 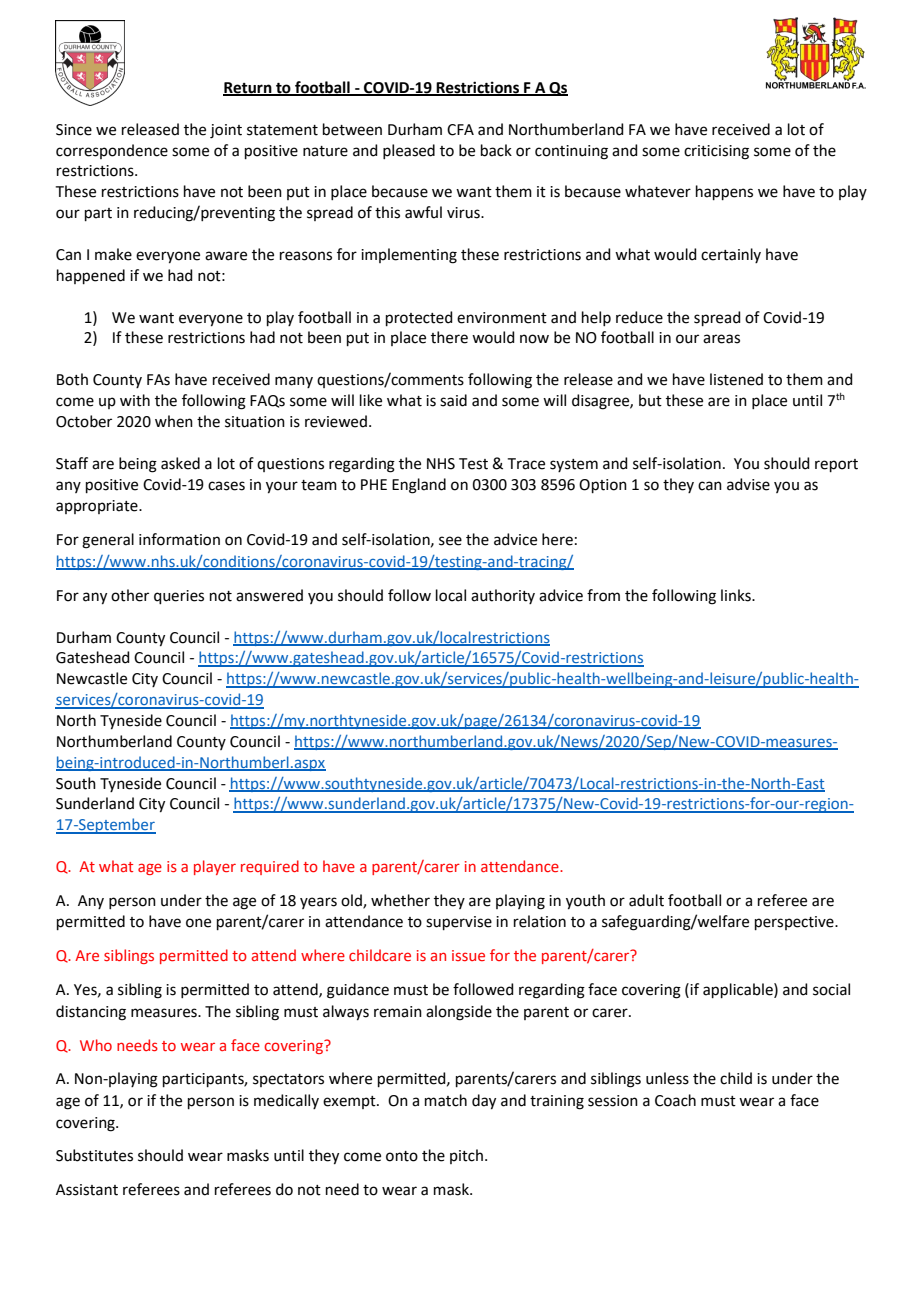 What do you see at coordinates (94, 1155) in the document?
I see `Substitutes` at bounding box center [94, 1155].
